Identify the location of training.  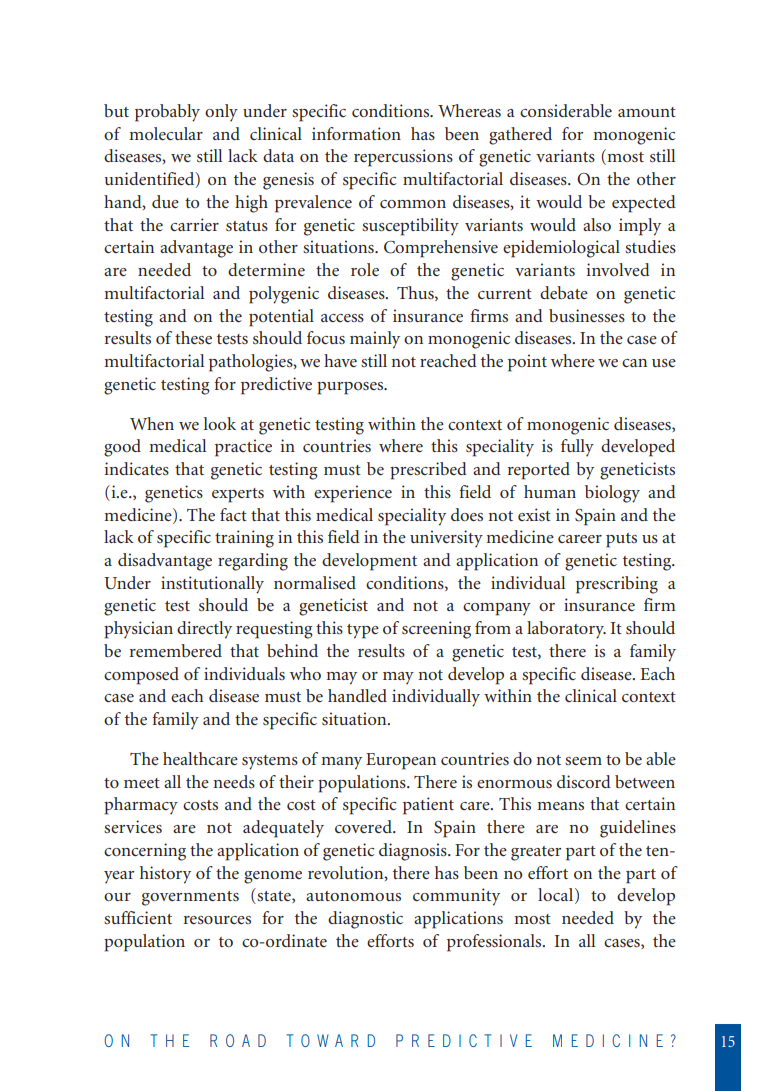
(244, 539).
